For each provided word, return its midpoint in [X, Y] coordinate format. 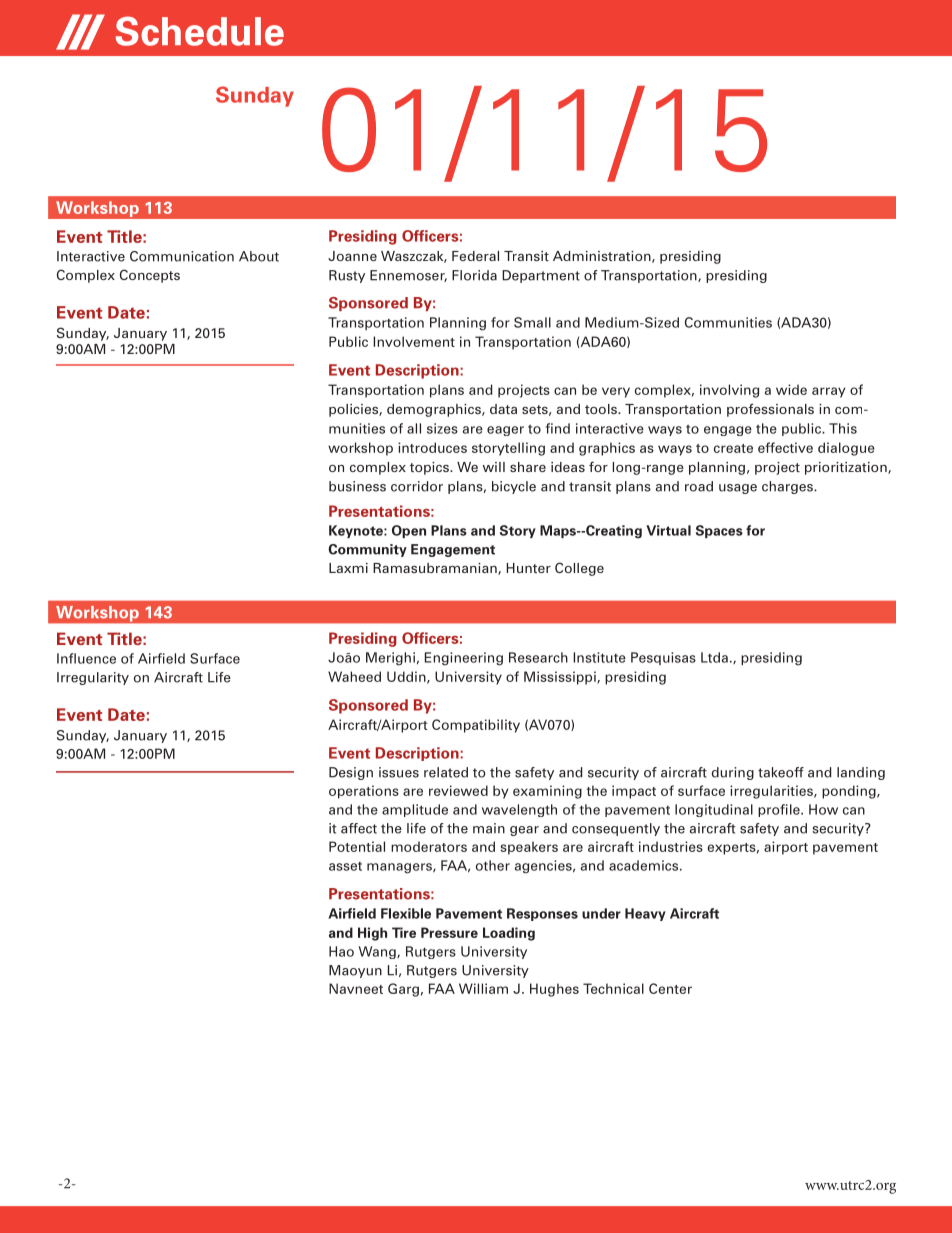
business [357, 486]
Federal [475, 256]
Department [541, 276]
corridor [417, 486]
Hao [341, 951]
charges [788, 487]
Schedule [200, 31]
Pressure [449, 932]
